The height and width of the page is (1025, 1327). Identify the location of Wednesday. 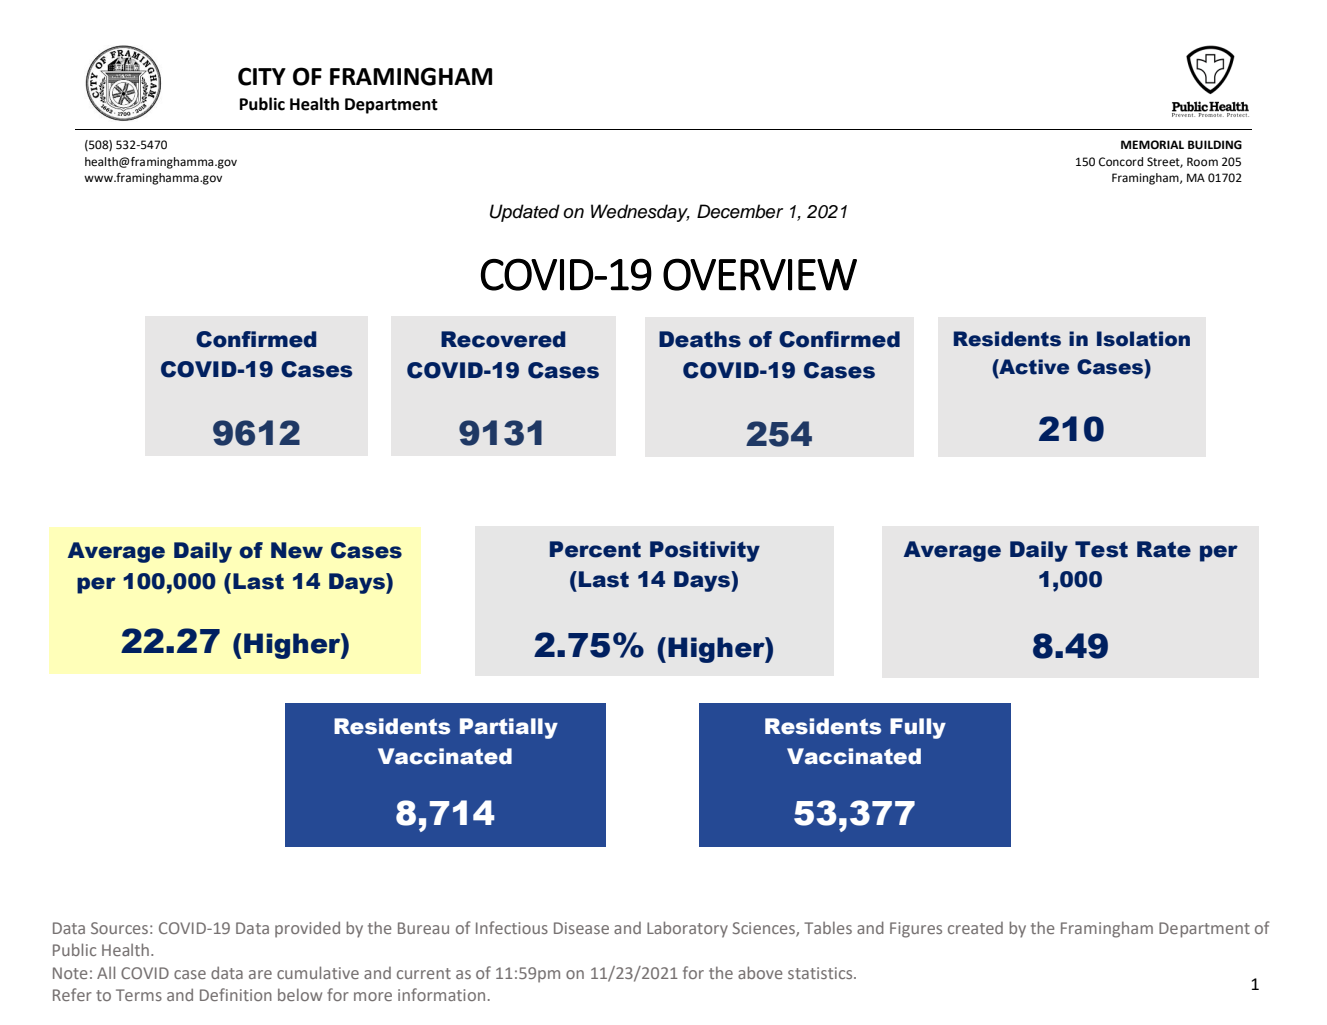
(640, 213).
